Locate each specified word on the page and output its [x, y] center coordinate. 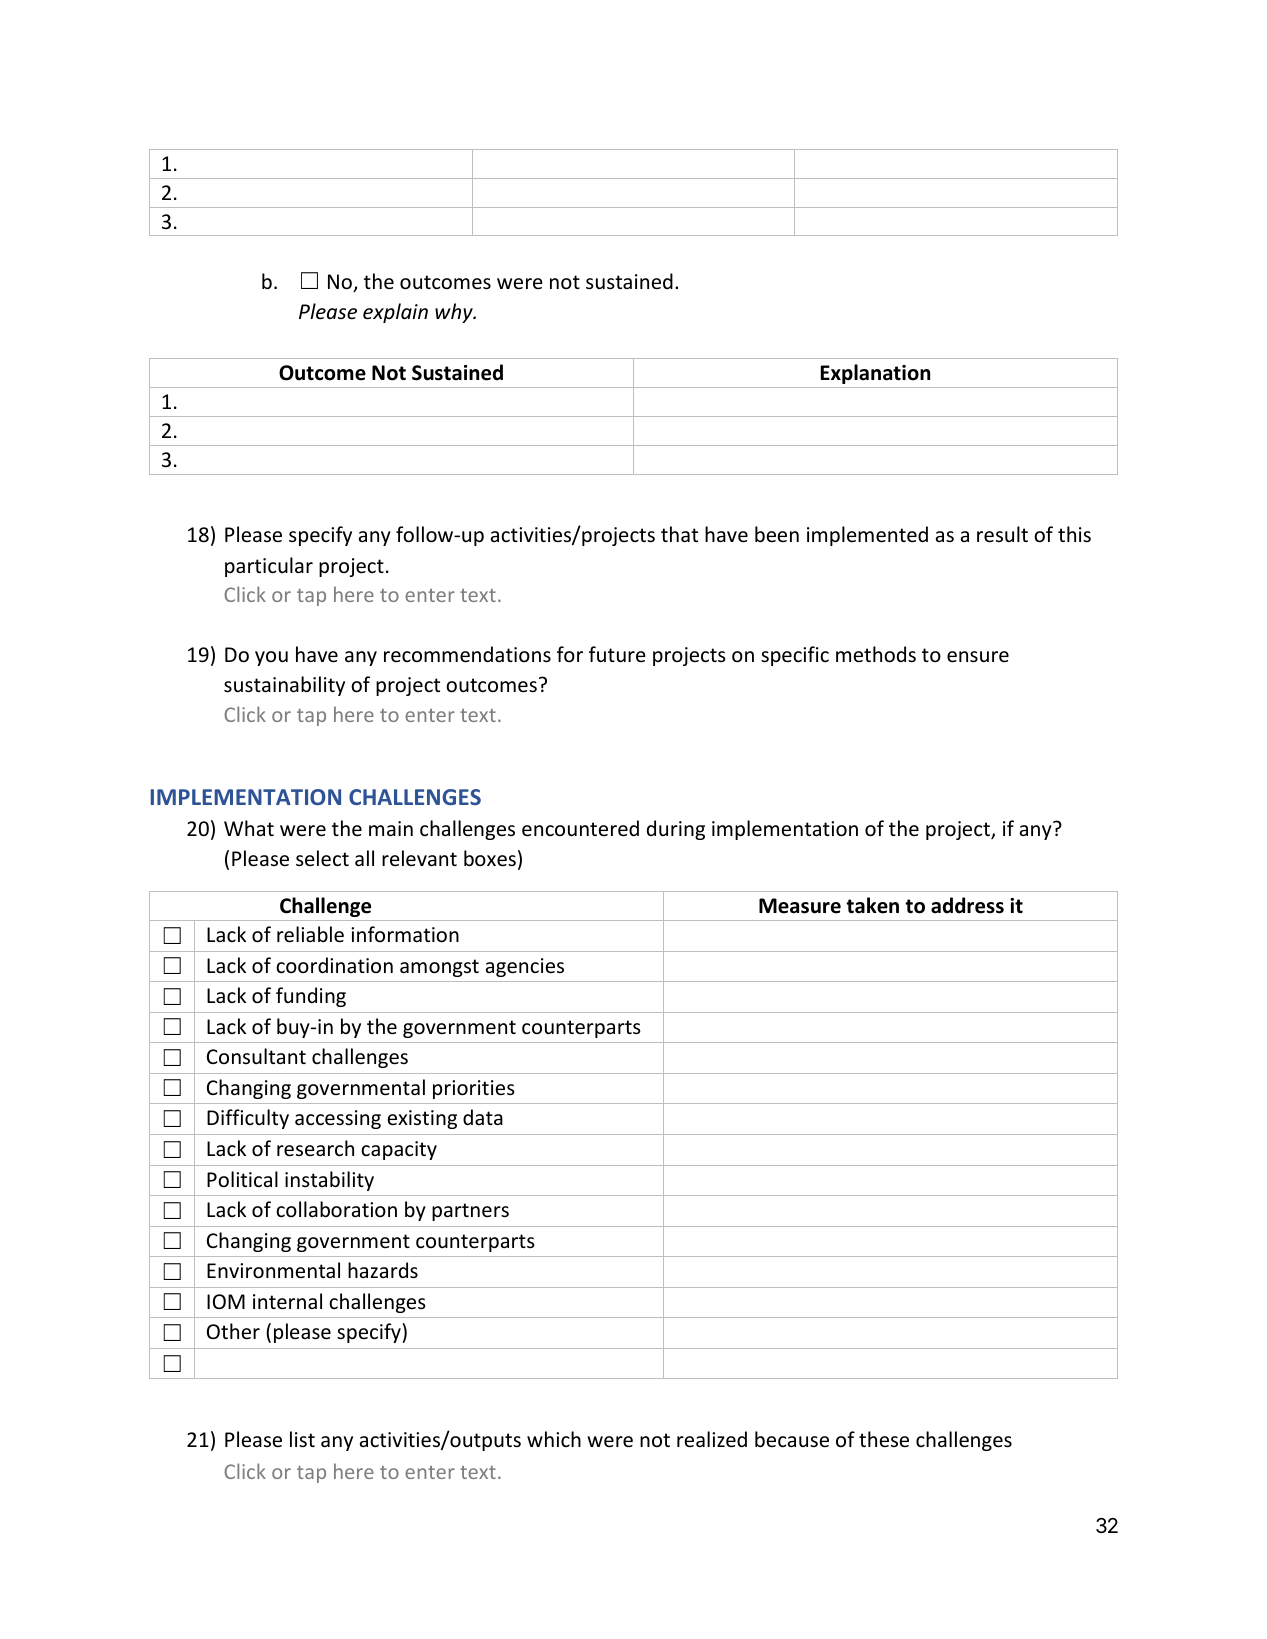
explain [395, 313]
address [967, 905]
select [322, 858]
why [455, 313]
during [676, 830]
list [302, 1439]
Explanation [875, 374]
